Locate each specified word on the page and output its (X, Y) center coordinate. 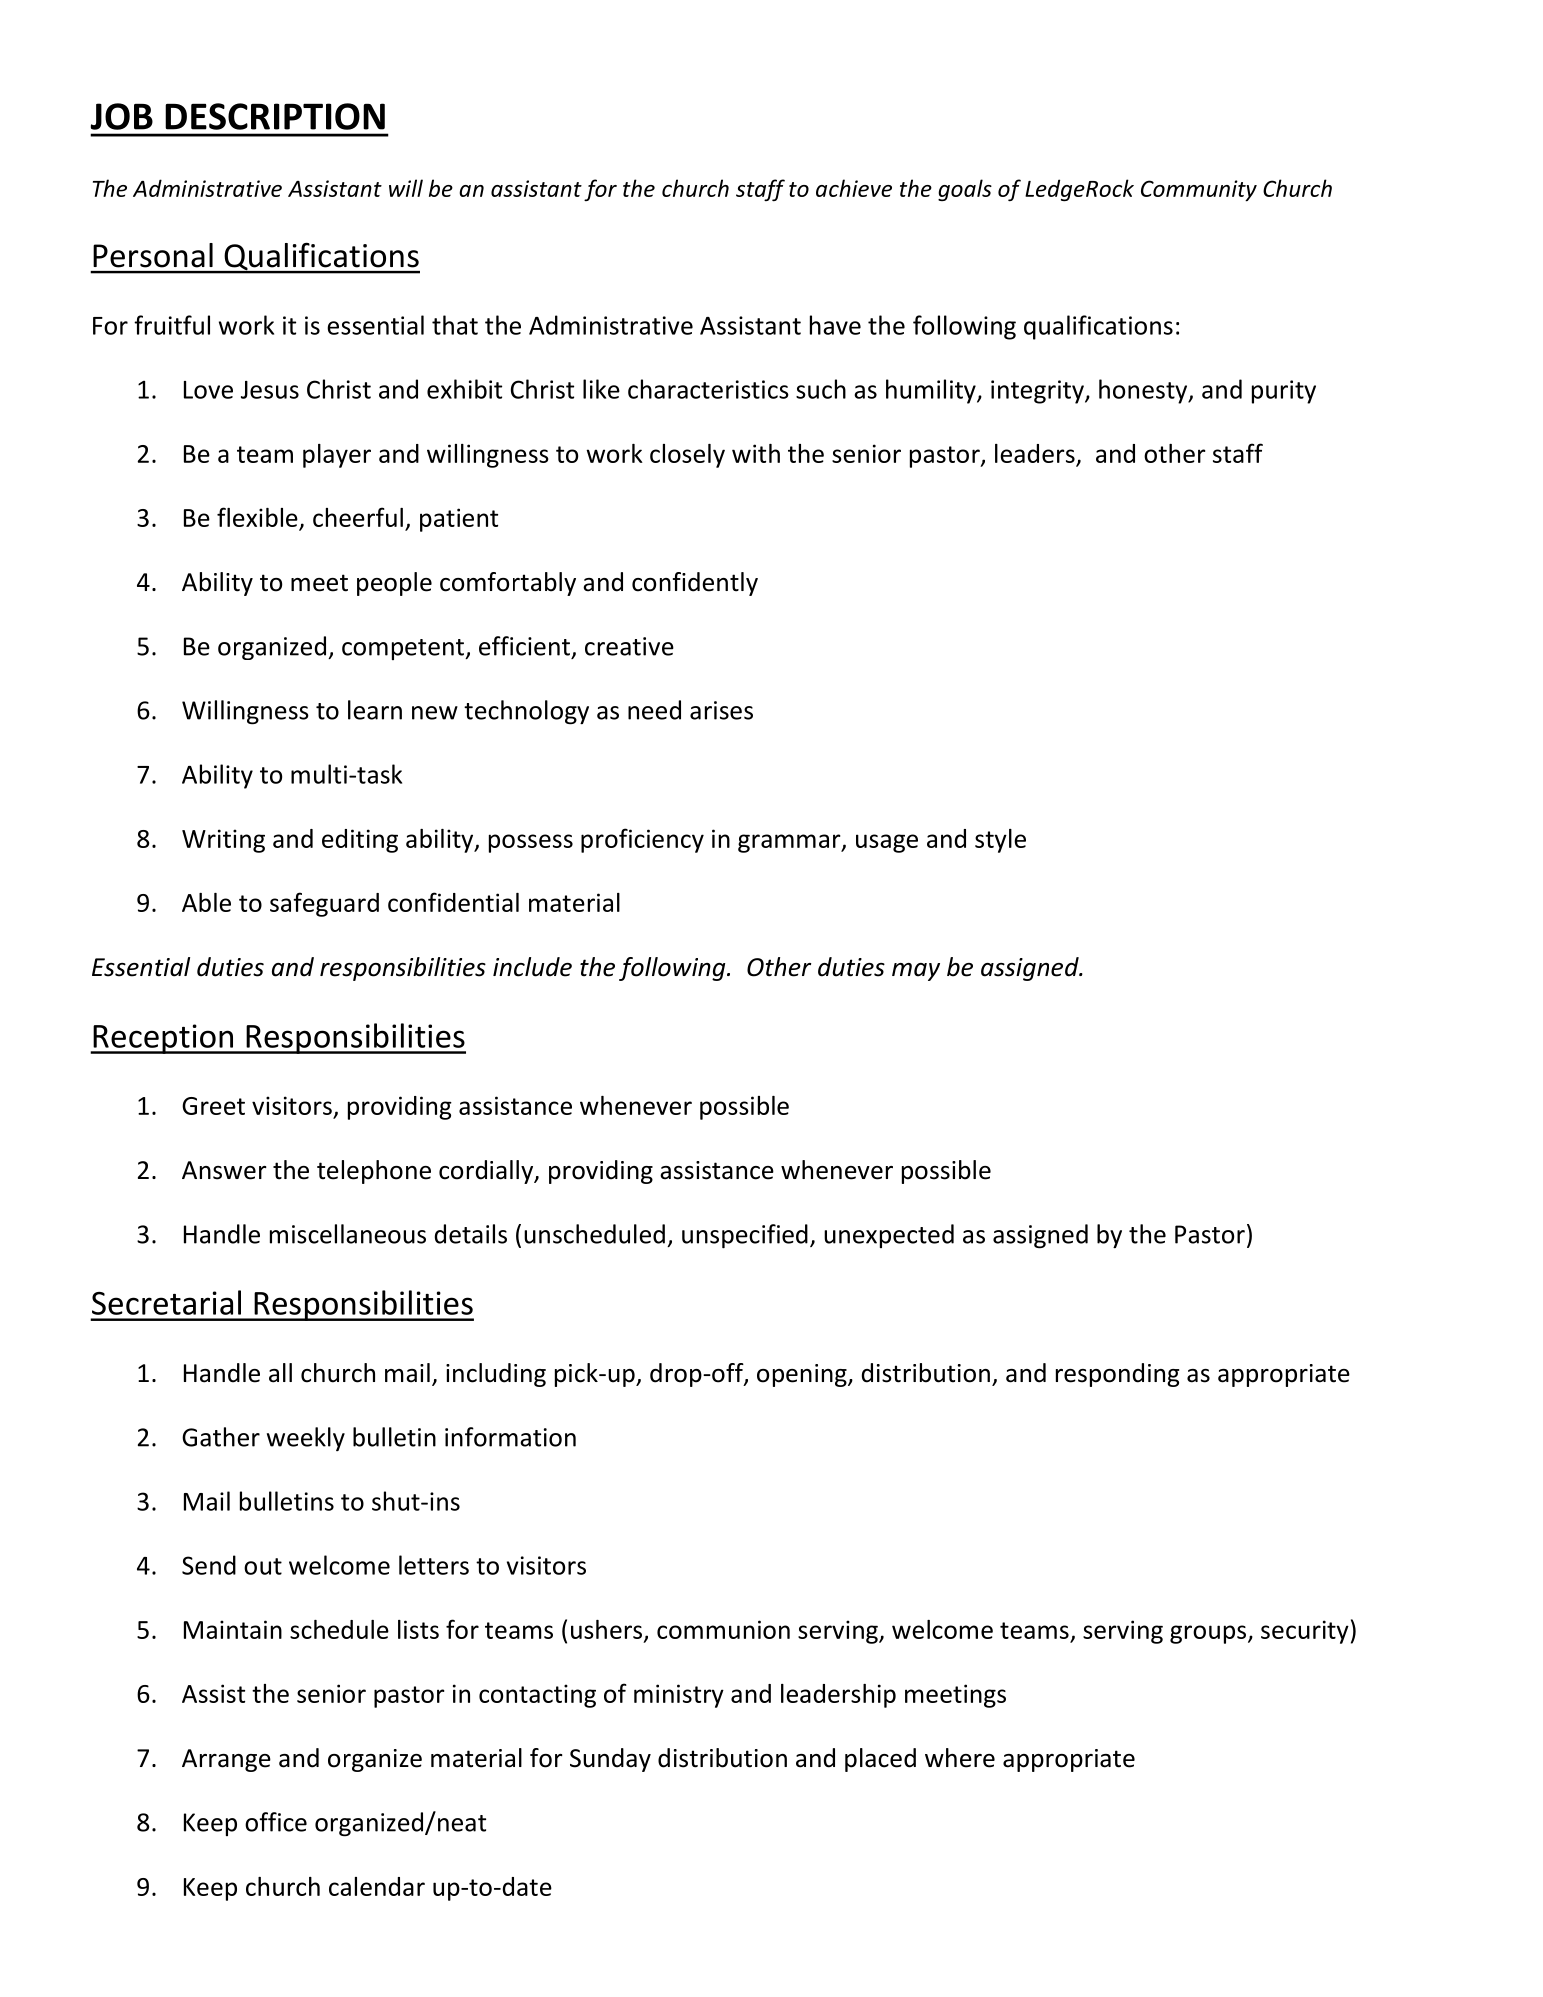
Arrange (226, 1760)
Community (1199, 191)
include (532, 967)
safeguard (324, 904)
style (1000, 841)
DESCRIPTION (275, 116)
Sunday (610, 1760)
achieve (854, 188)
